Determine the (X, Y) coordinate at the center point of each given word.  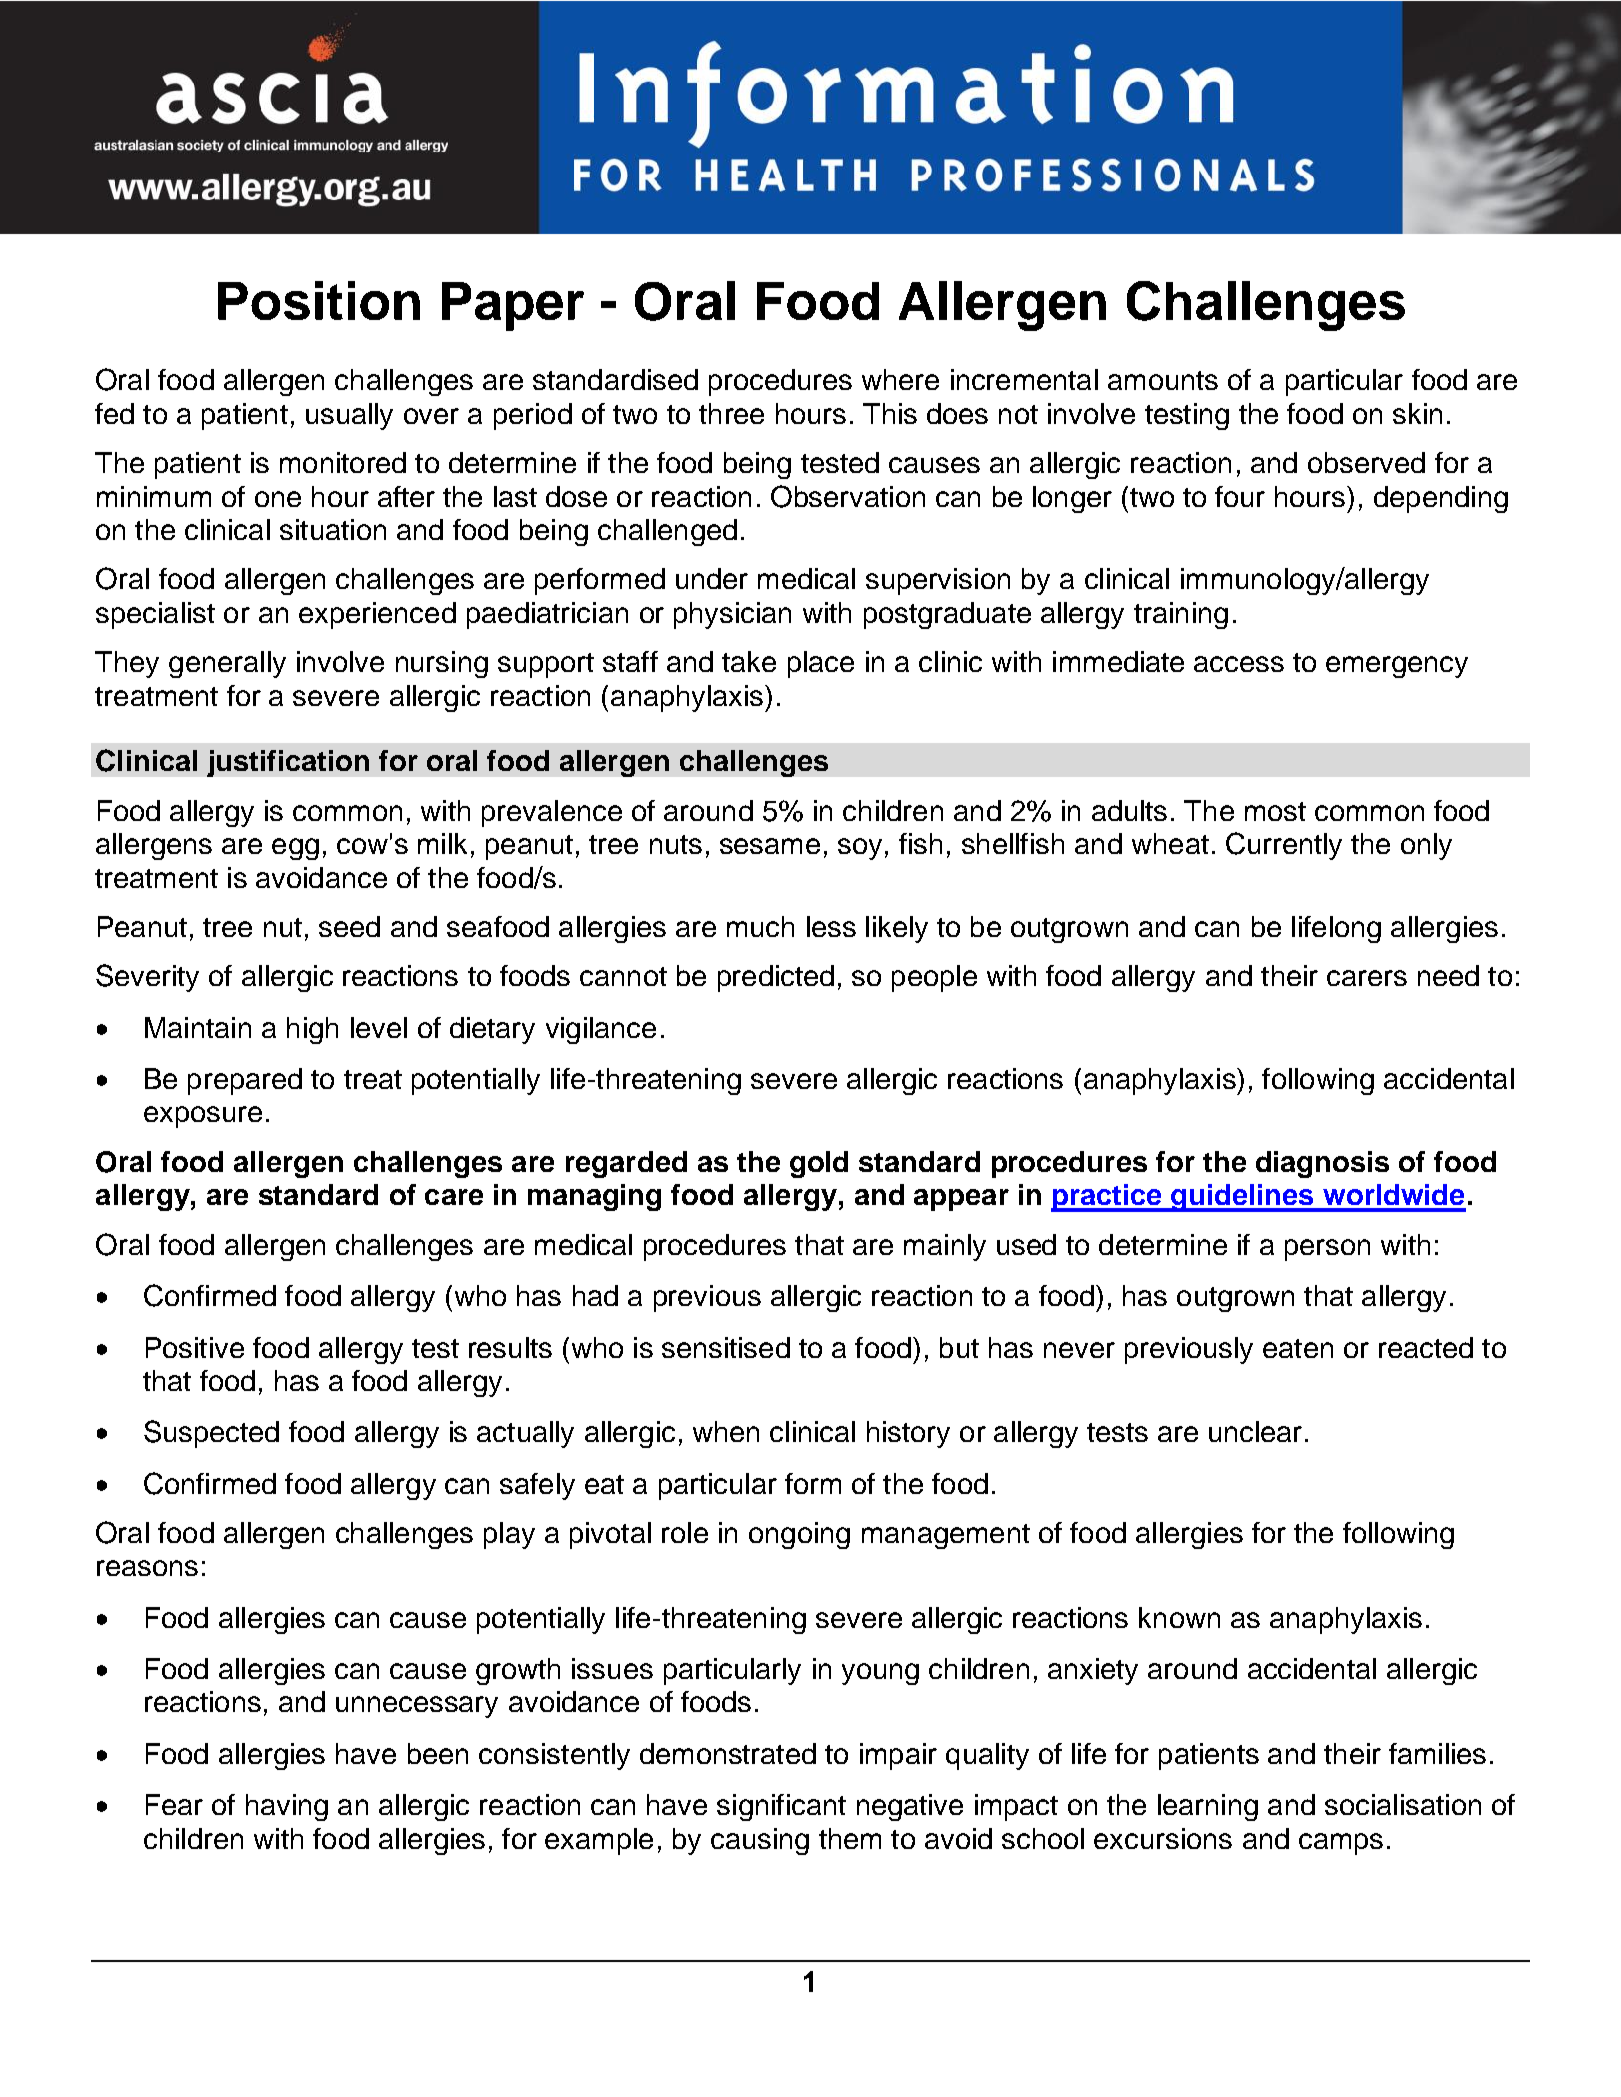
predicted (776, 978)
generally (227, 664)
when (726, 1431)
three (731, 413)
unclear (1255, 1431)
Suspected (211, 1434)
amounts (1163, 380)
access (1239, 664)
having (287, 1807)
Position (319, 300)
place (821, 664)
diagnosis (1322, 1164)
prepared (245, 1081)
